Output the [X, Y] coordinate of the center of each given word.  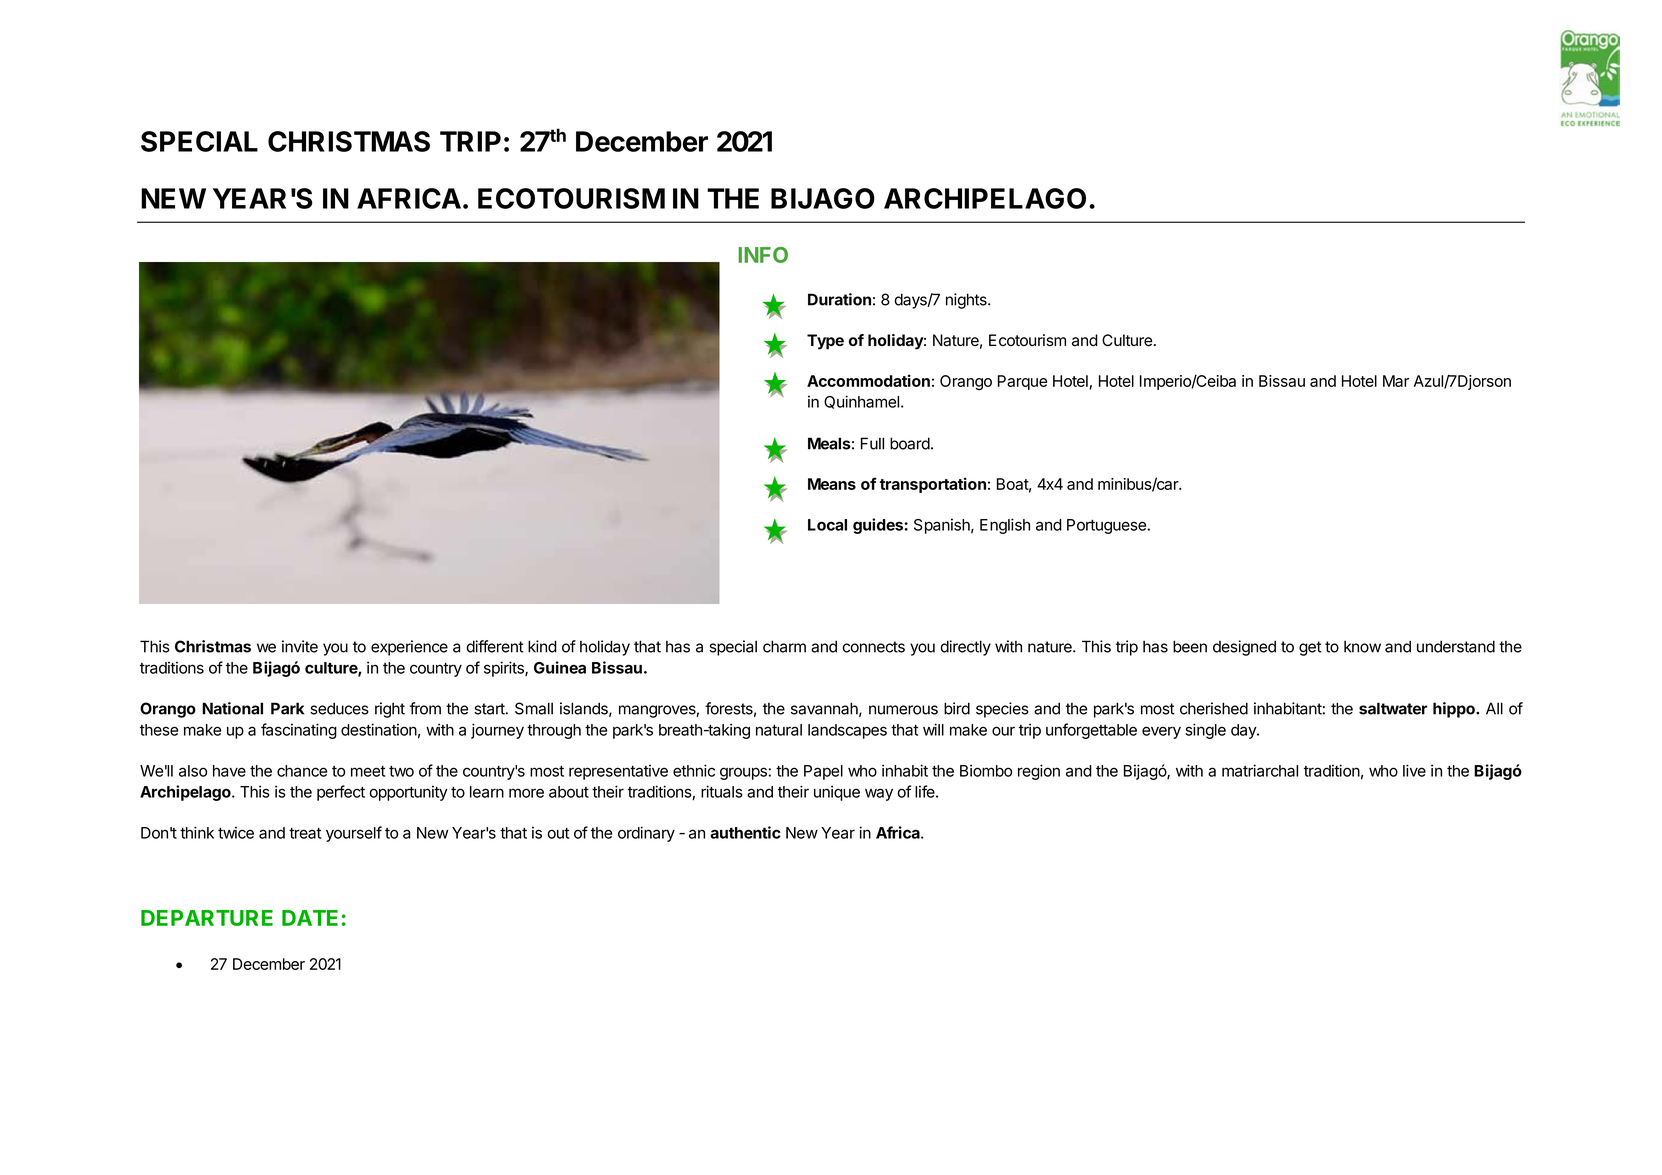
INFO [763, 255]
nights [967, 301]
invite [300, 646]
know [1362, 646]
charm [784, 646]
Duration [839, 299]
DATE [310, 918]
